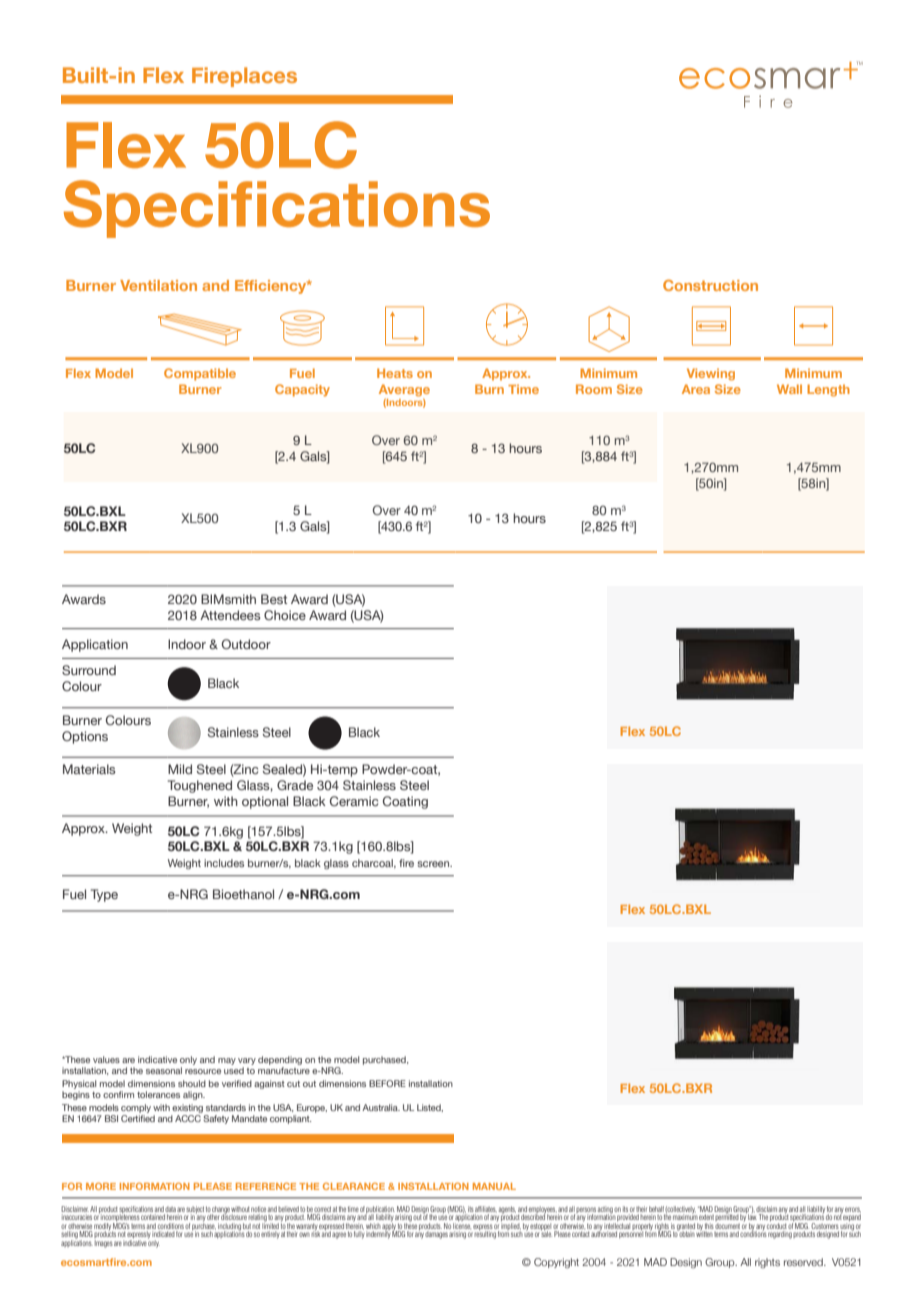 This page has height=1308, width=924. I want to click on Construction, so click(710, 285).
